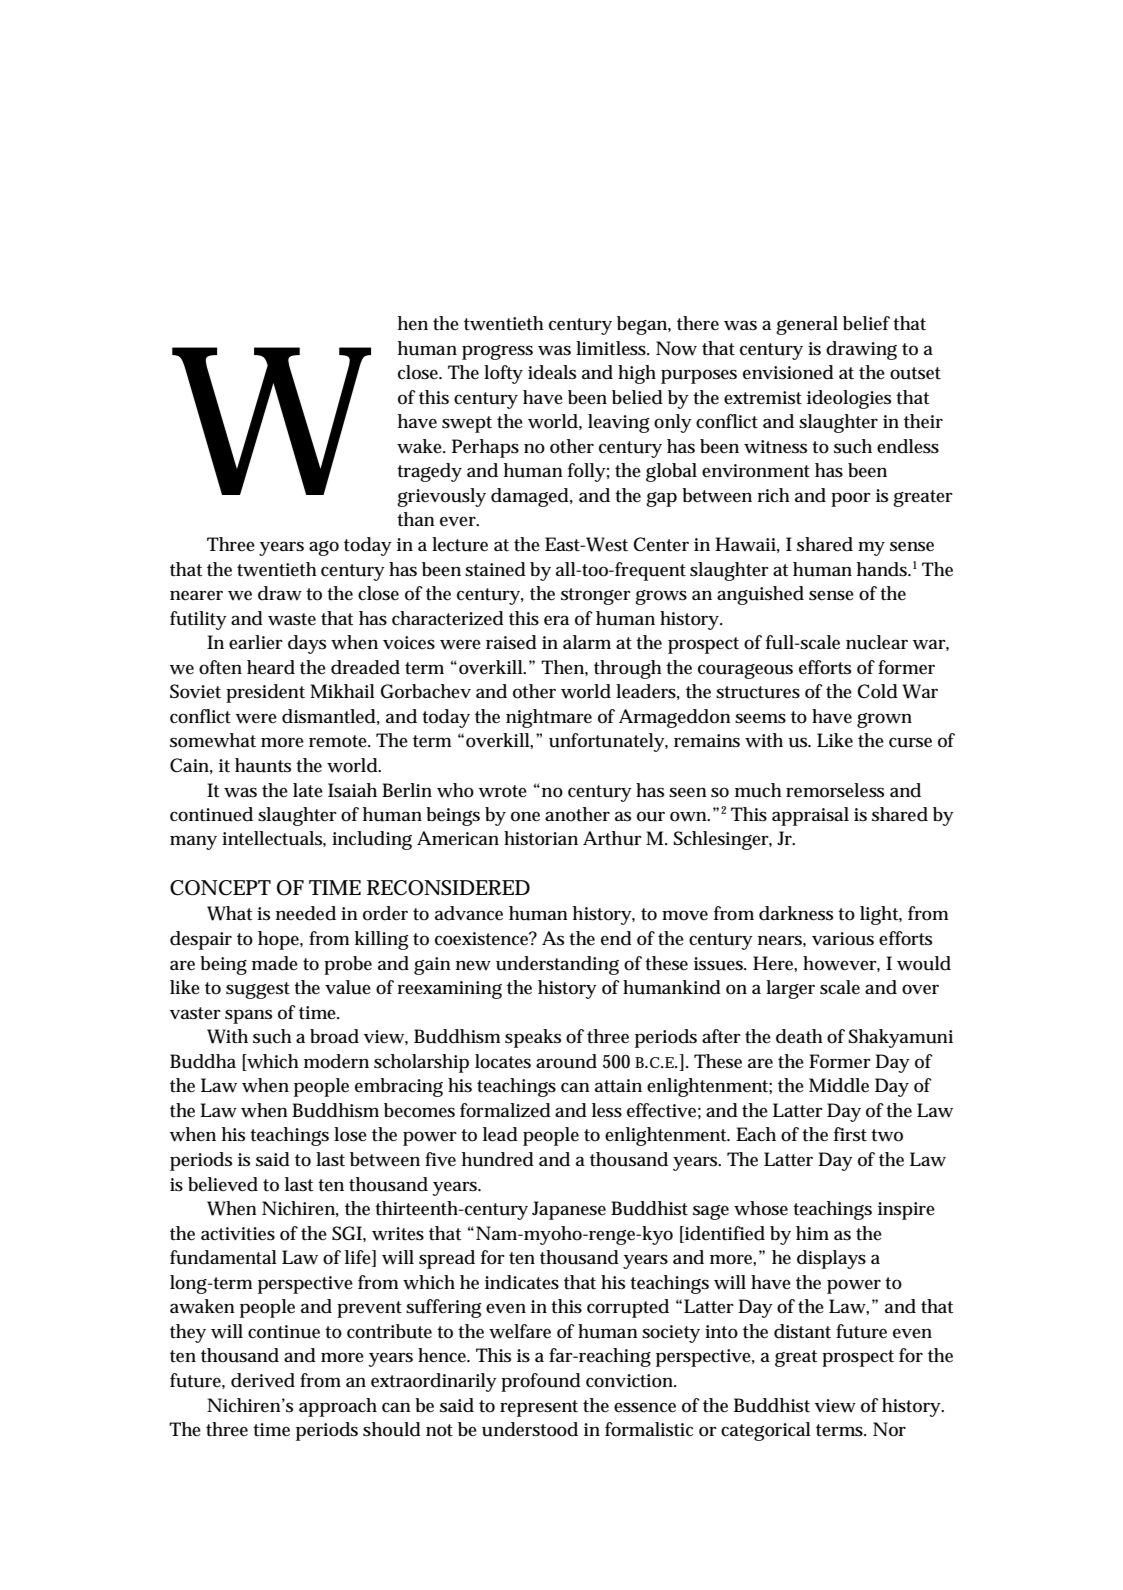  Describe the element at coordinates (467, 424) in the screenshot. I see `swept` at that location.
